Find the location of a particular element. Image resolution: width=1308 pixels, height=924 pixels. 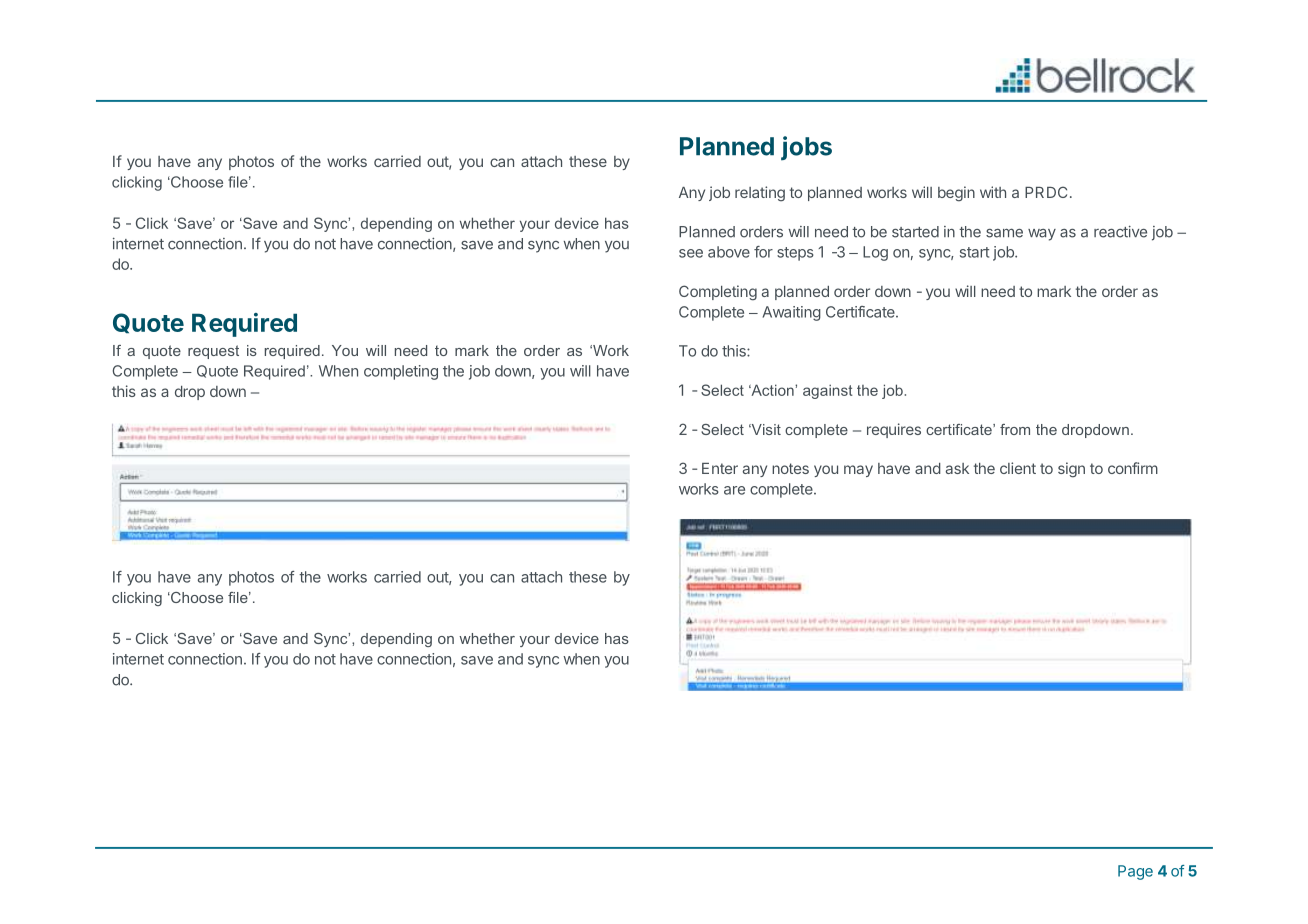

see is located at coordinates (691, 253).
